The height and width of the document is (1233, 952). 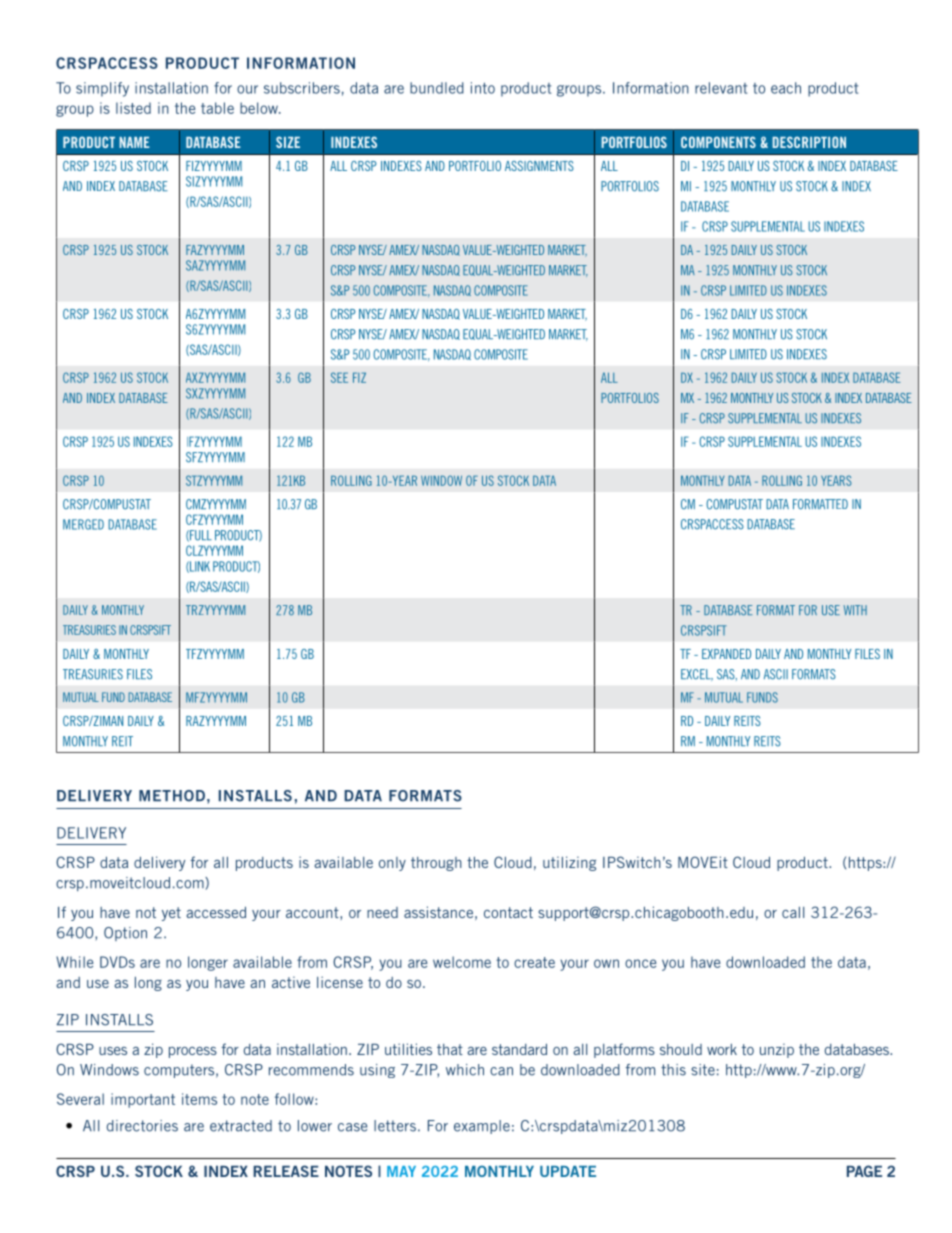 I want to click on through, so click(x=436, y=864).
